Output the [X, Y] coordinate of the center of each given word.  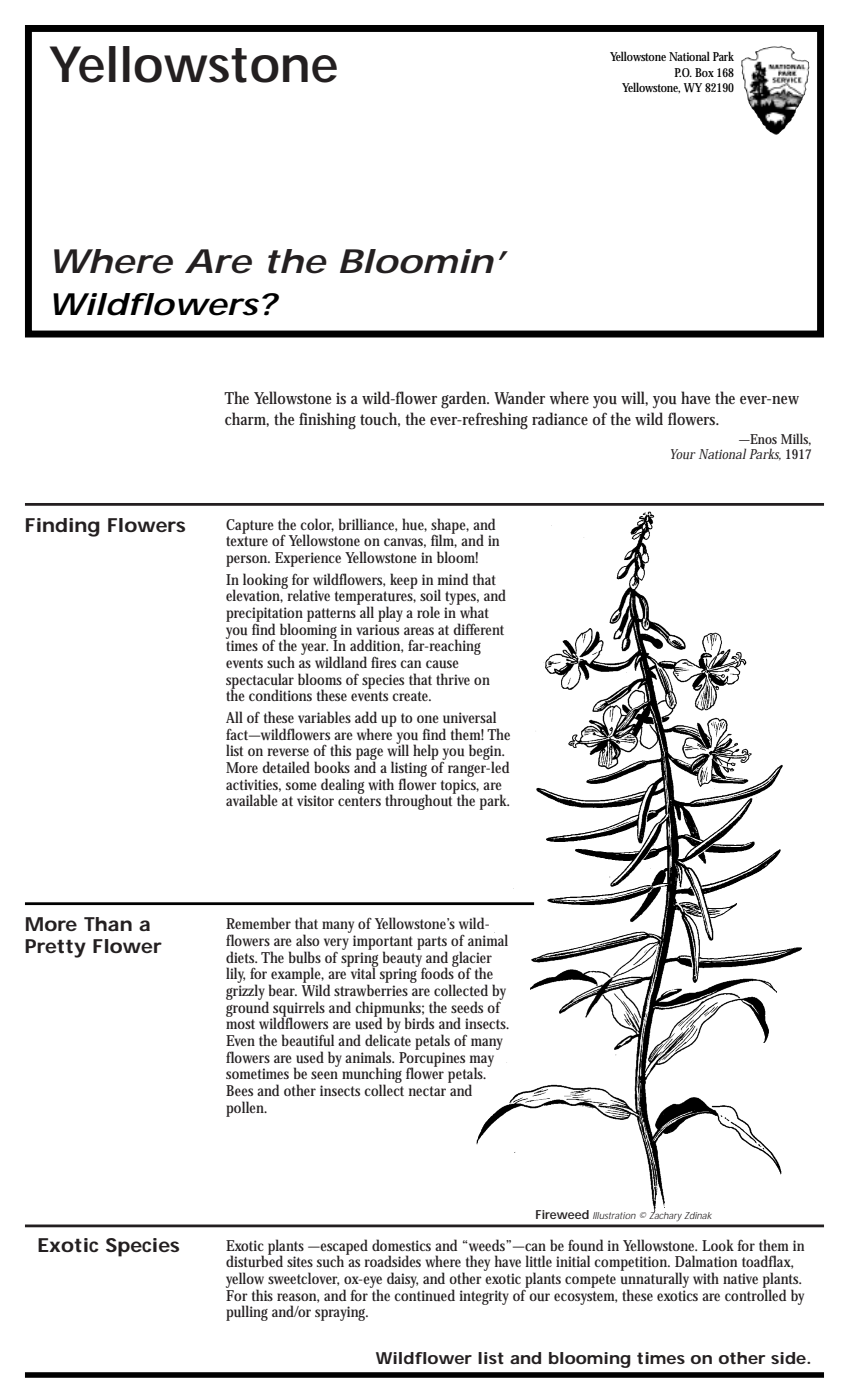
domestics [401, 1245]
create [411, 696]
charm [247, 419]
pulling [247, 1313]
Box [706, 72]
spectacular [260, 682]
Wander [519, 398]
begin [486, 753]
